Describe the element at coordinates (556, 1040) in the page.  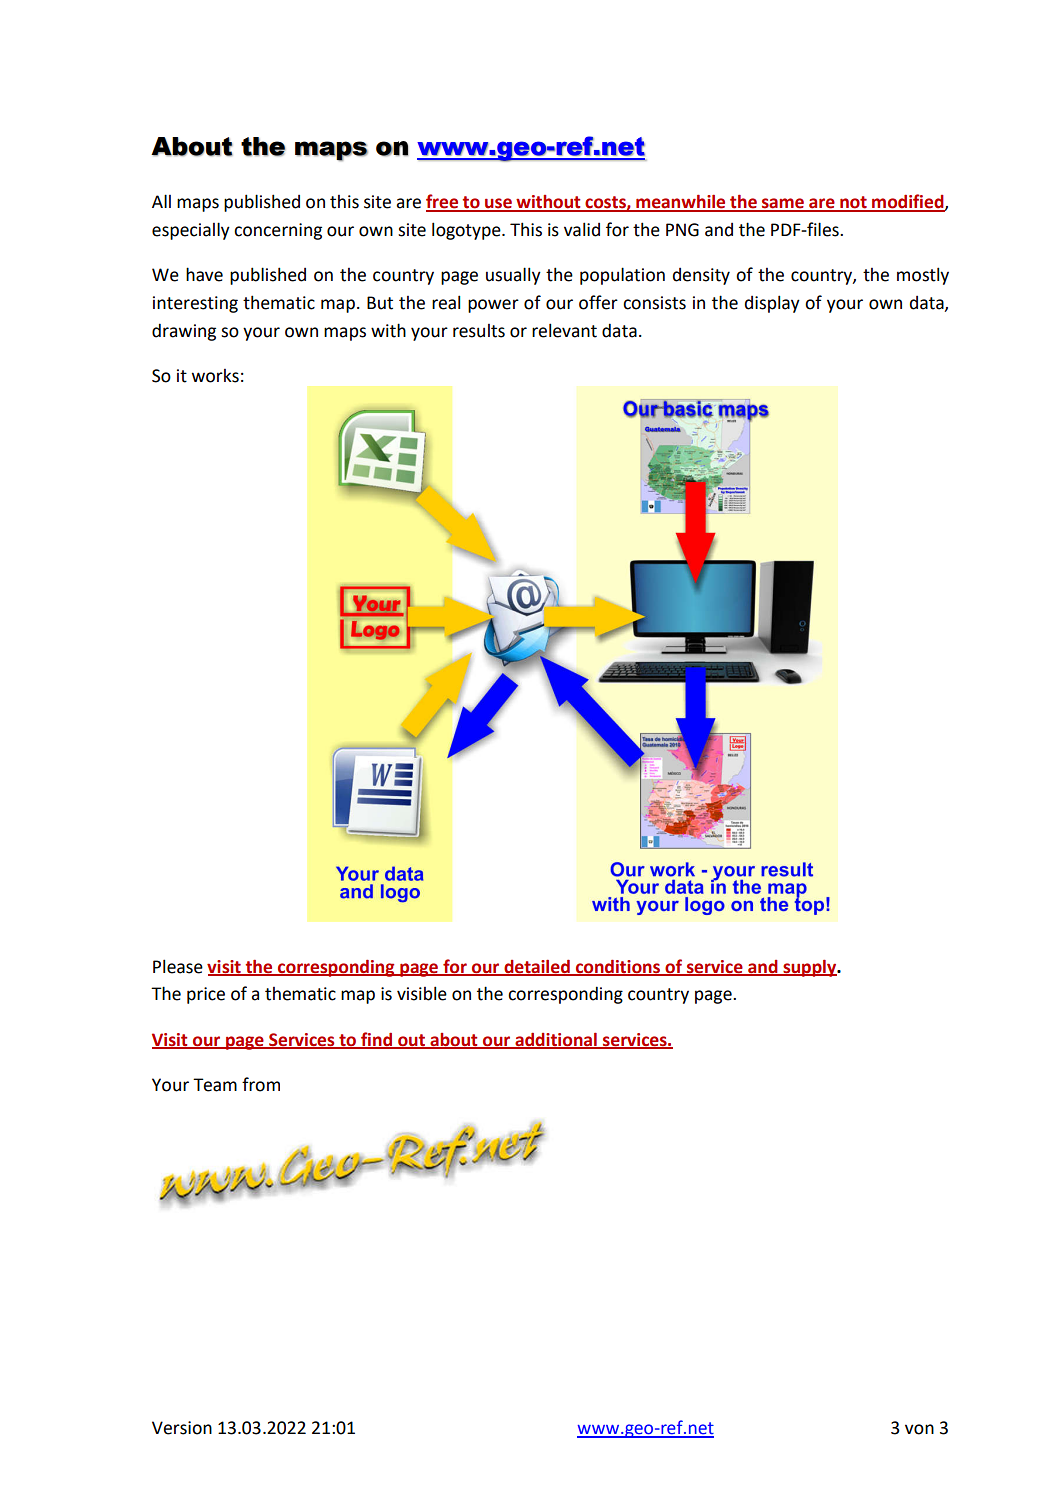
I see `additional` at that location.
